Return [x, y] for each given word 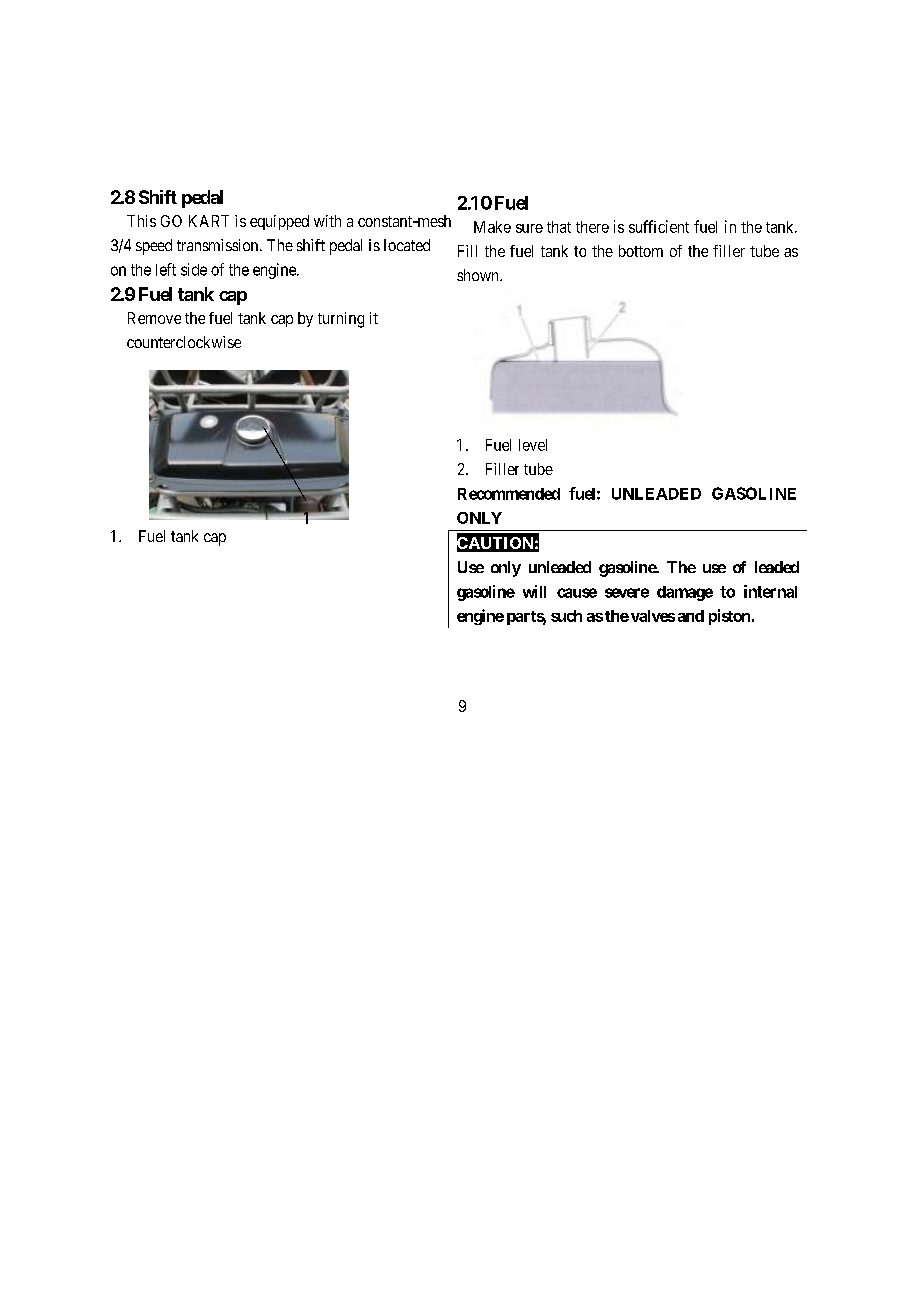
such [566, 616]
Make [492, 227]
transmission [219, 245]
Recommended [509, 494]
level [533, 445]
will [534, 591]
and [691, 616]
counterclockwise [184, 342]
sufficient [659, 226]
